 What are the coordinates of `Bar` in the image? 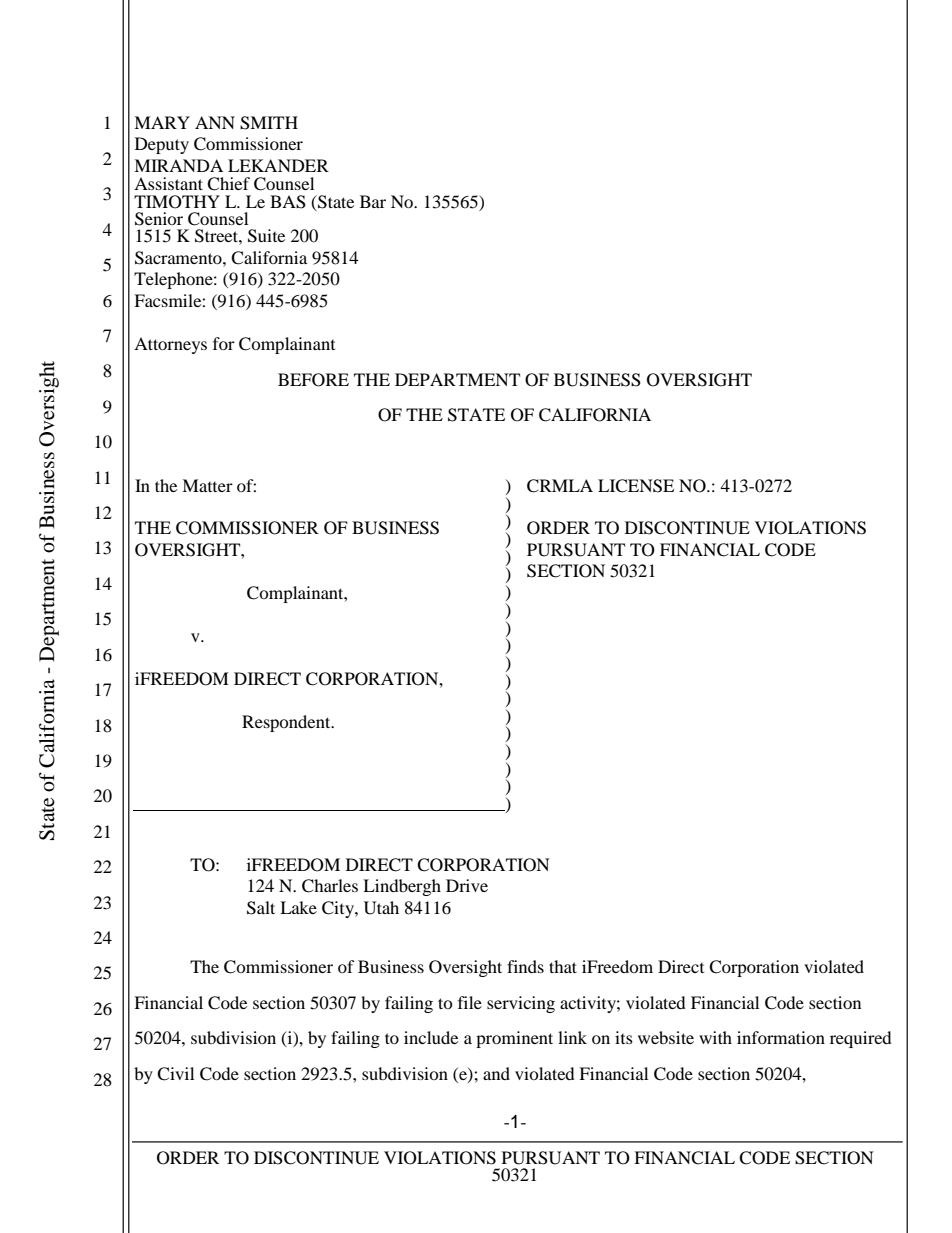 It's located at (373, 201).
